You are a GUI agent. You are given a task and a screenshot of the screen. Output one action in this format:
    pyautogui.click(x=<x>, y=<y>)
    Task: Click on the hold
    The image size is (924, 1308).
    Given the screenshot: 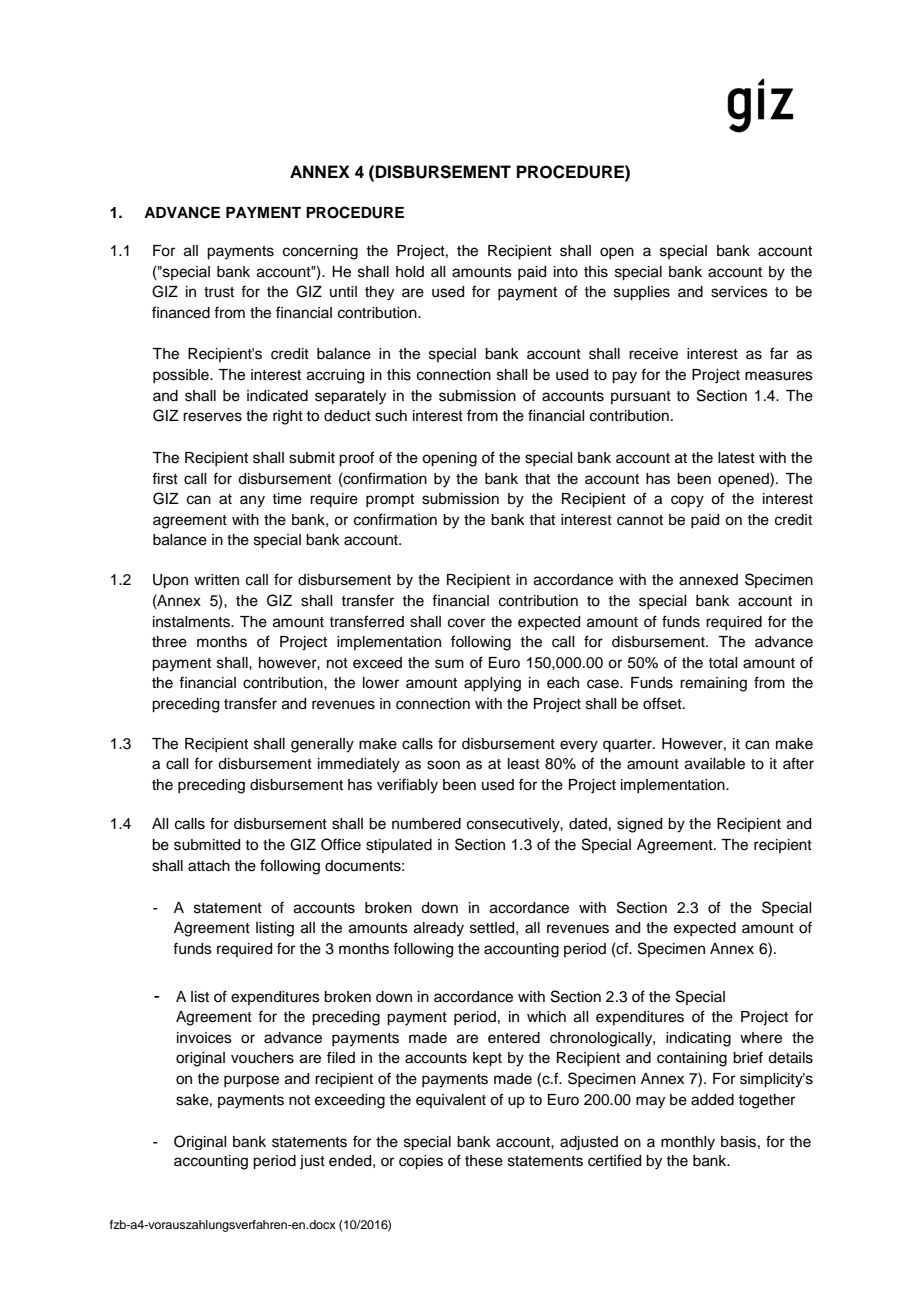 What is the action you would take?
    pyautogui.click(x=410, y=272)
